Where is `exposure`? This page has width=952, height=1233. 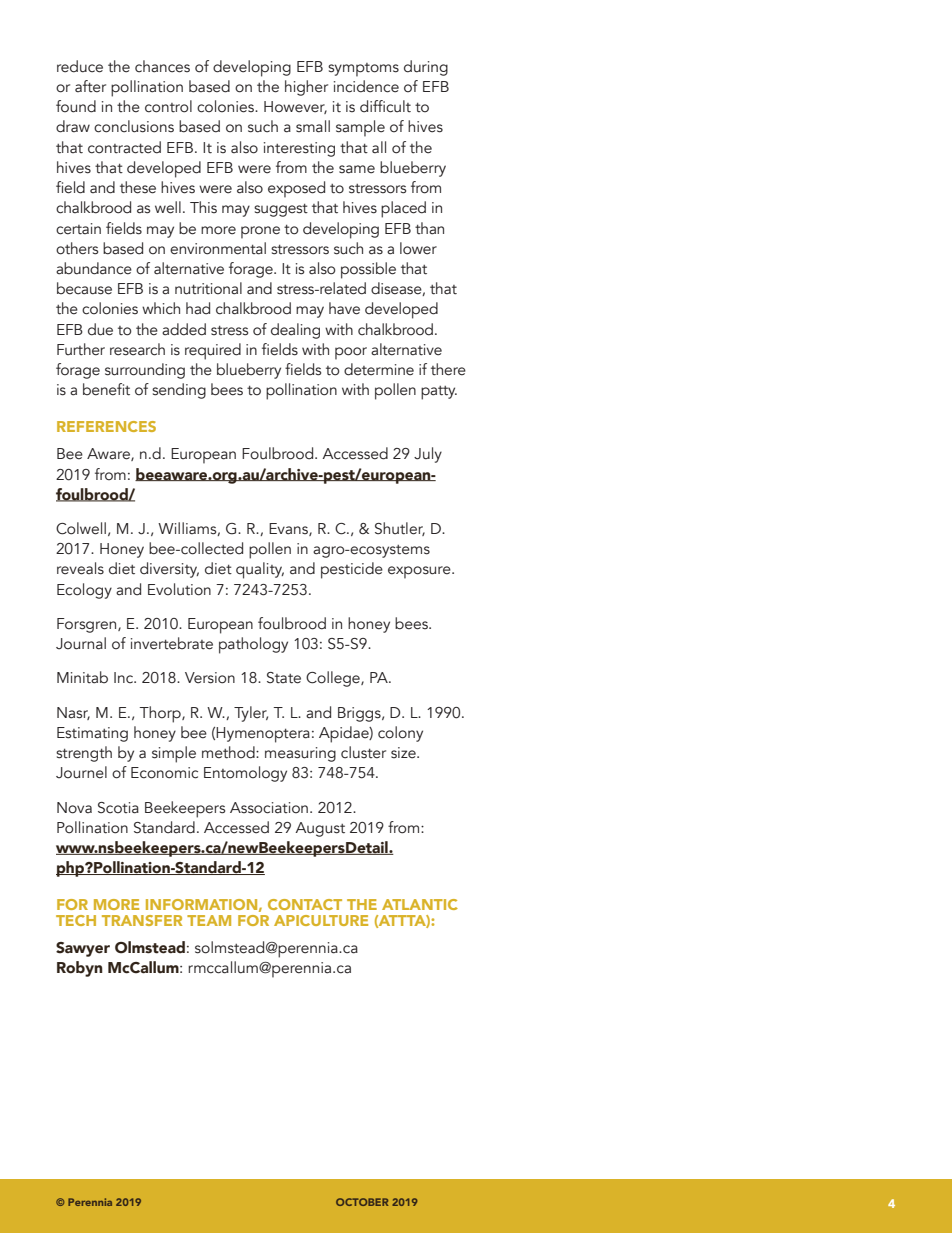
exposure is located at coordinates (420, 572).
